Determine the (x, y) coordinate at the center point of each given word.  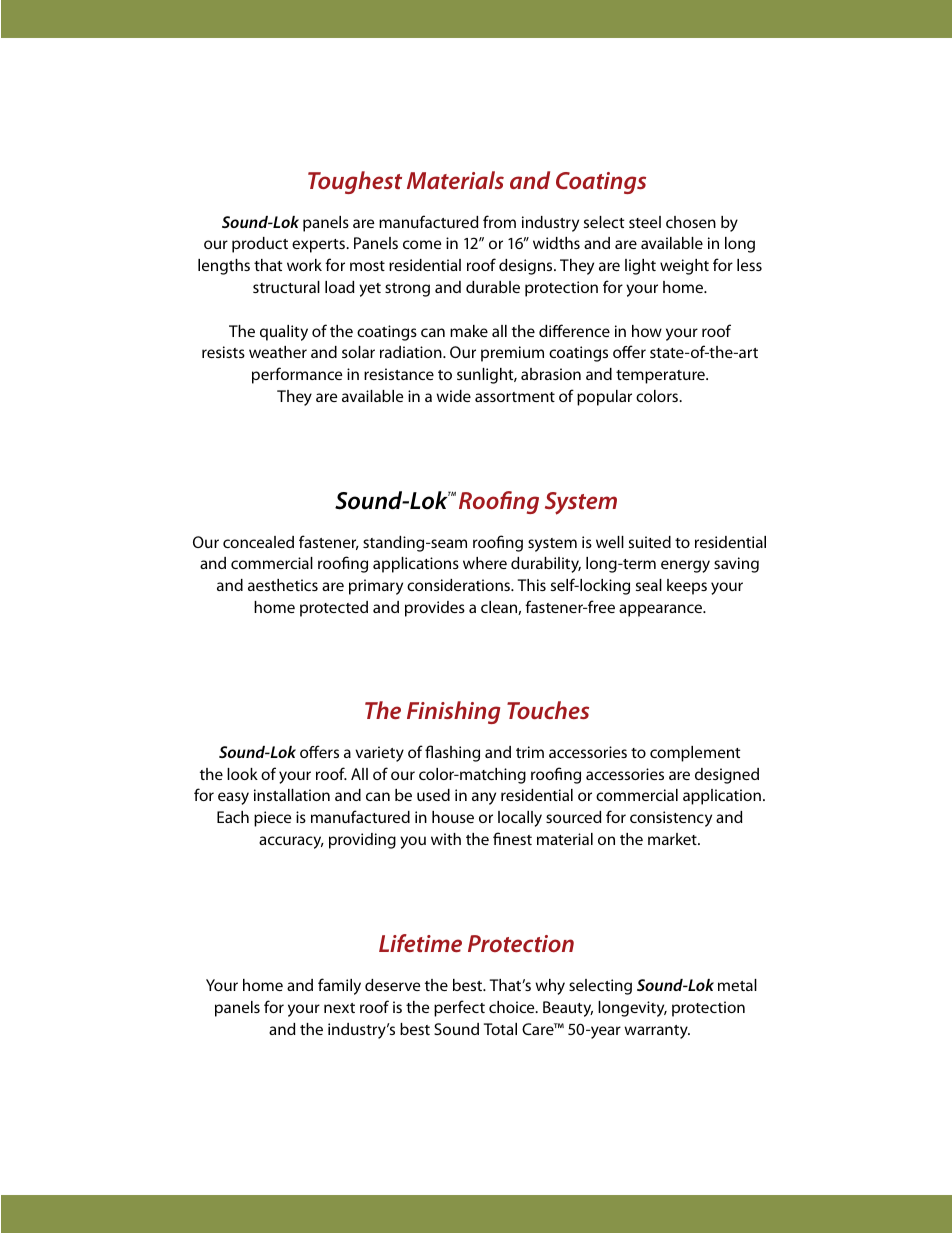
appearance (662, 610)
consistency (671, 819)
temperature (661, 377)
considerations (459, 585)
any (484, 798)
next (339, 1008)
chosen (691, 222)
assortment (515, 397)
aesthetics (283, 585)
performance (297, 375)
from (499, 221)
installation (292, 795)
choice (513, 1007)
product (260, 245)
